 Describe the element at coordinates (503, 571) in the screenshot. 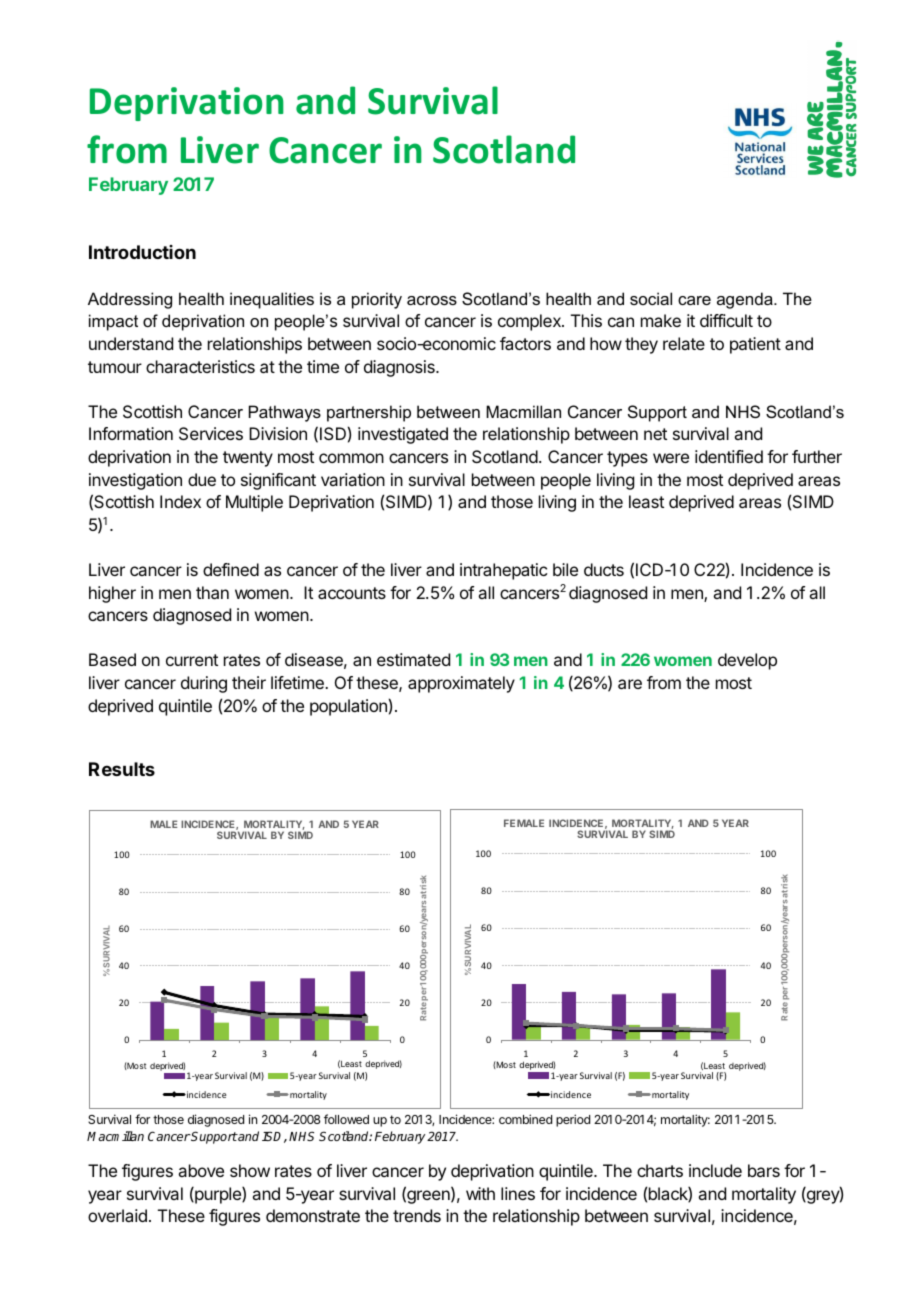

I see `intrahepatic` at that location.
